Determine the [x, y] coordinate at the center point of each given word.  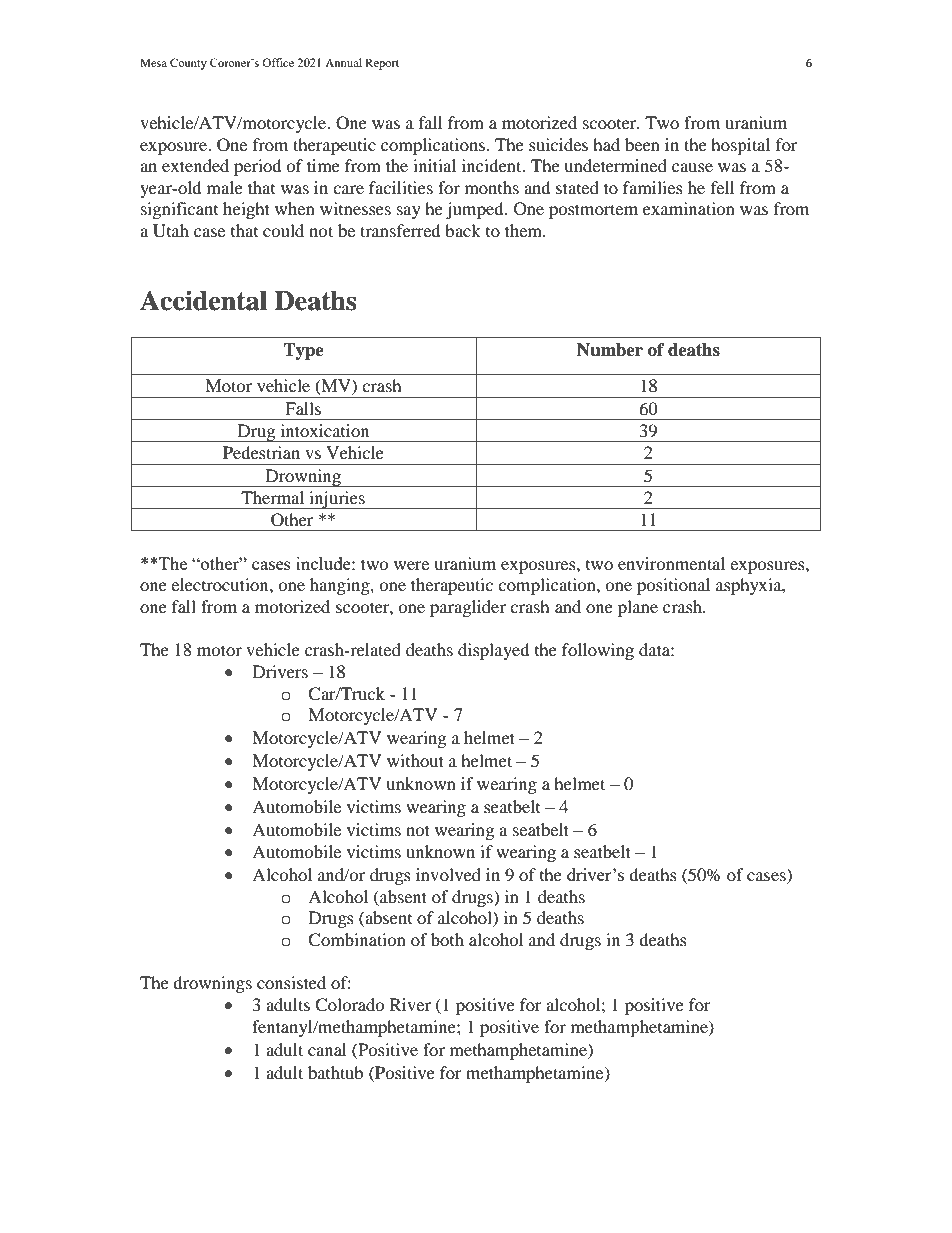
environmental [671, 563]
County [188, 64]
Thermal [272, 497]
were [411, 565]
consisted [291, 982]
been [642, 144]
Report [382, 64]
